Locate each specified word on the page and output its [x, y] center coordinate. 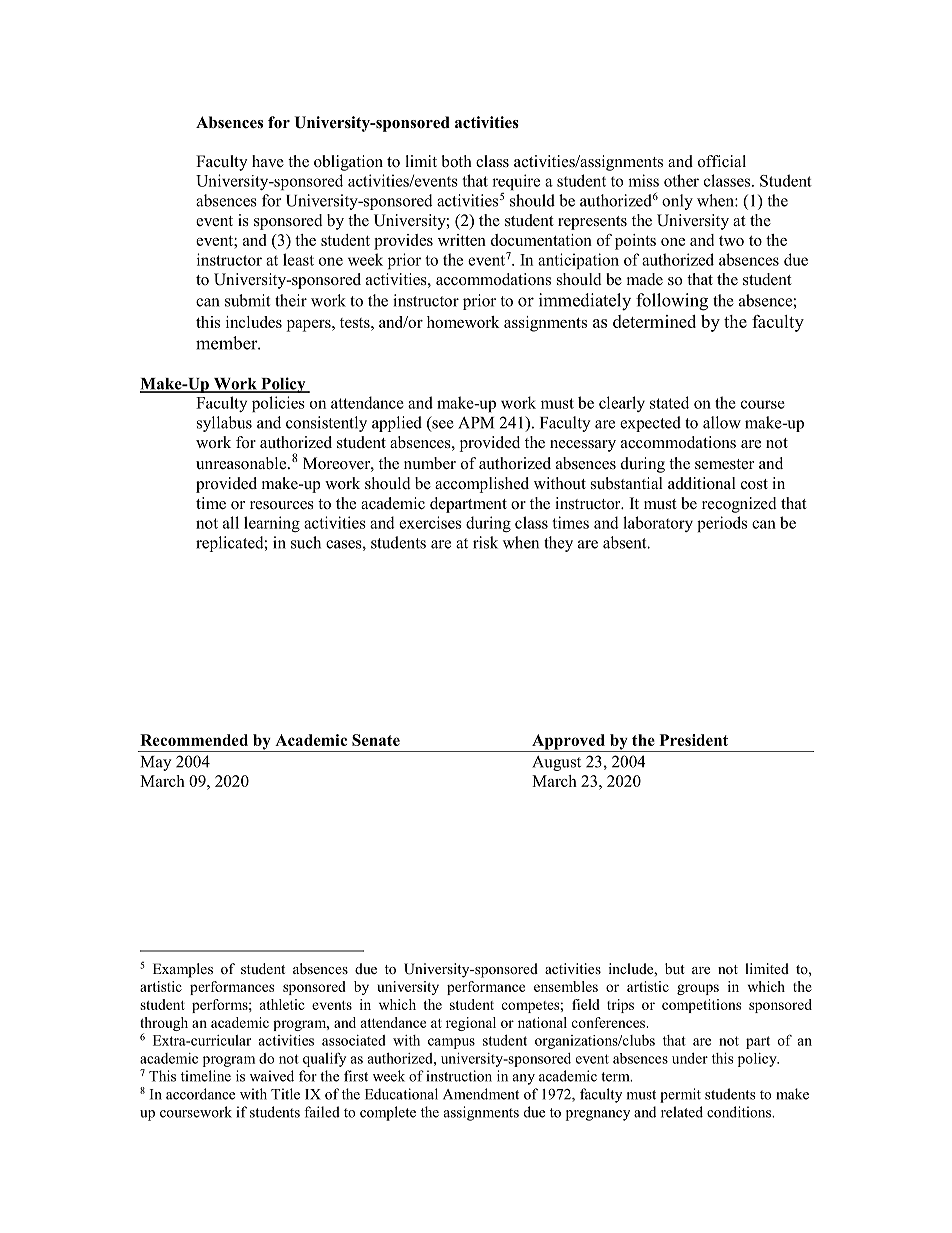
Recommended [194, 740]
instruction [459, 1076]
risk [485, 542]
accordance [200, 1094]
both [457, 161]
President [694, 740]
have [268, 161]
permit [680, 1095]
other [681, 180]
